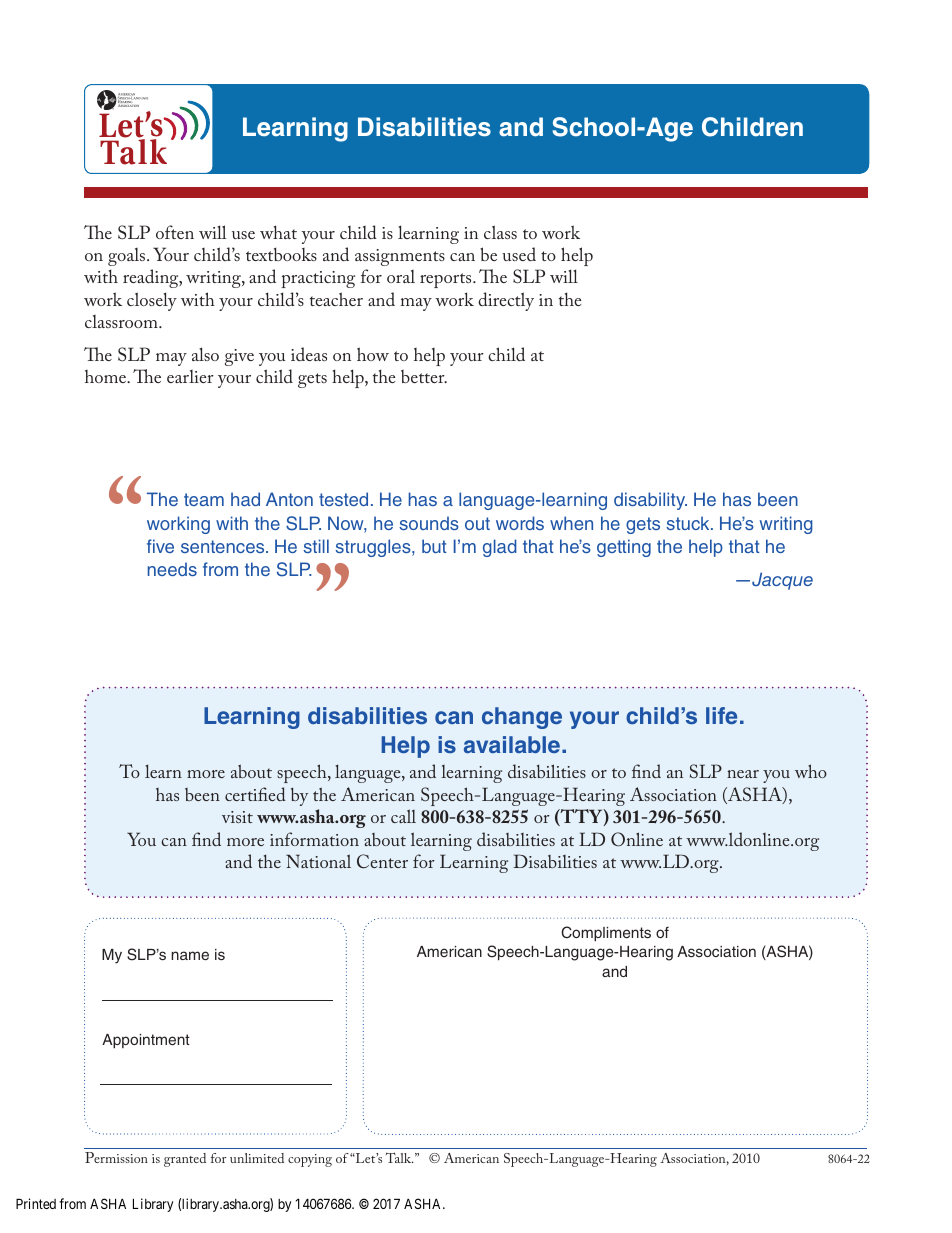 The image size is (952, 1233). Describe the element at coordinates (434, 546) in the screenshot. I see `but` at that location.
